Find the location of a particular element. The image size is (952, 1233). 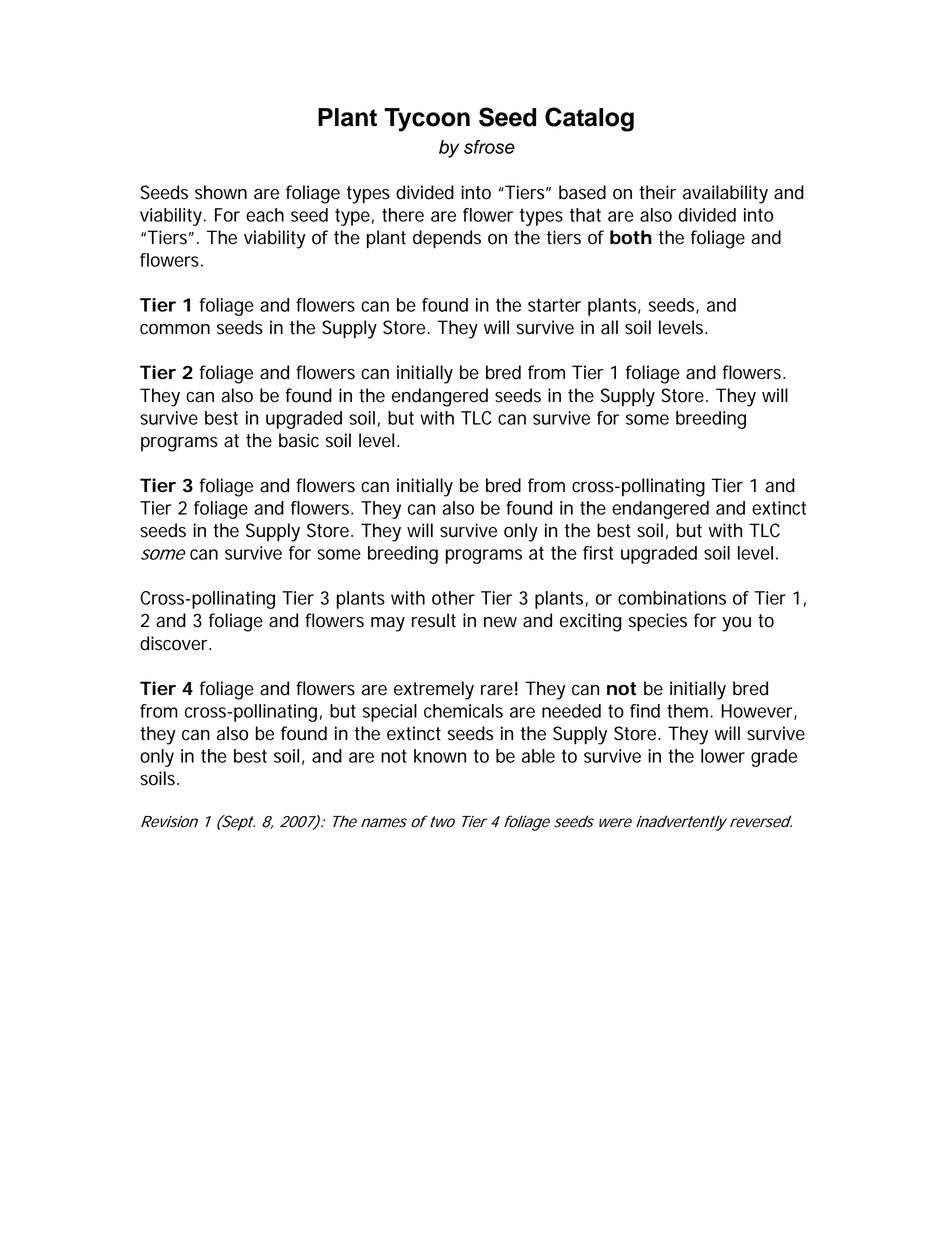

special is located at coordinates (390, 713).
